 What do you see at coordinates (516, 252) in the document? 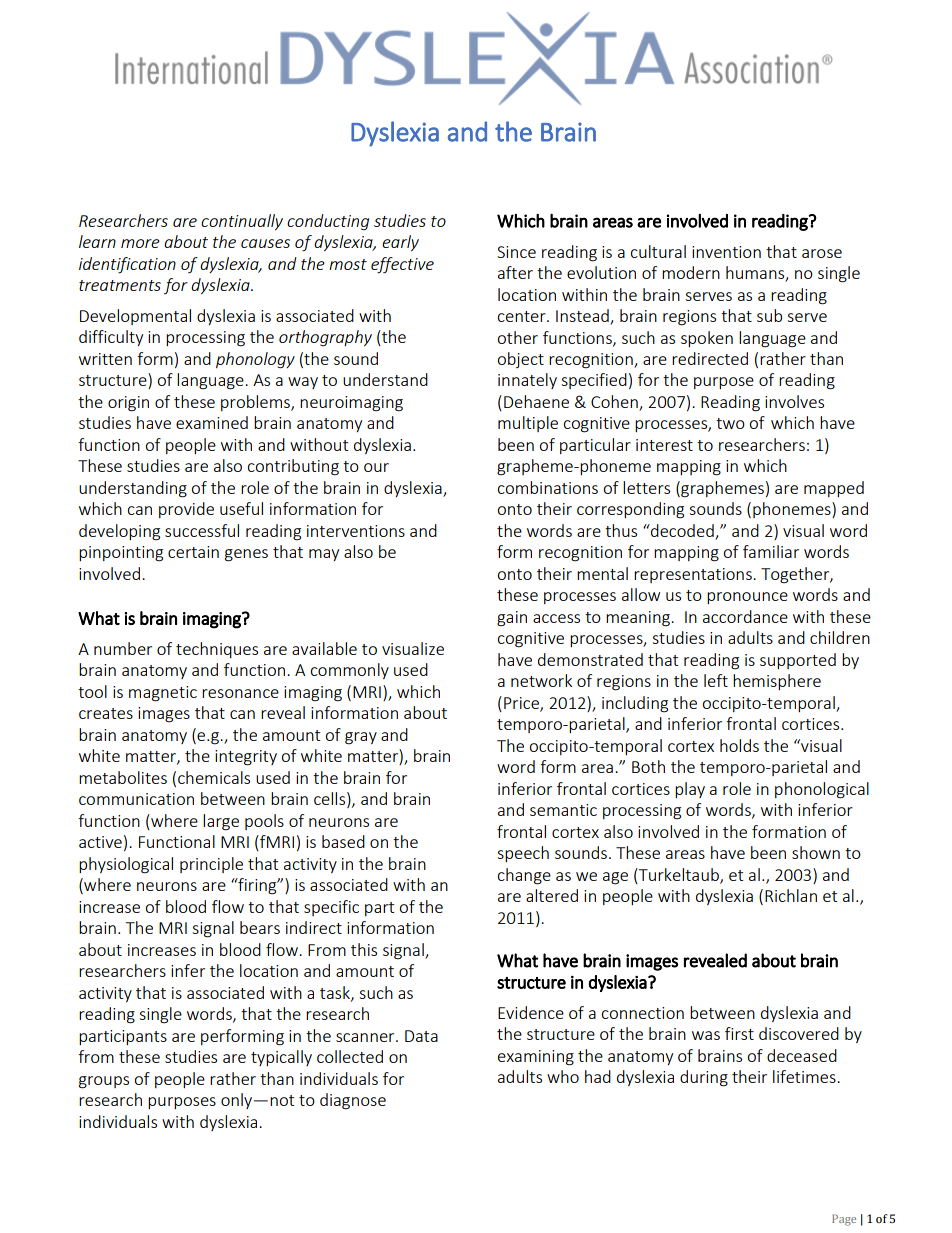
I see `Since` at bounding box center [516, 252].
